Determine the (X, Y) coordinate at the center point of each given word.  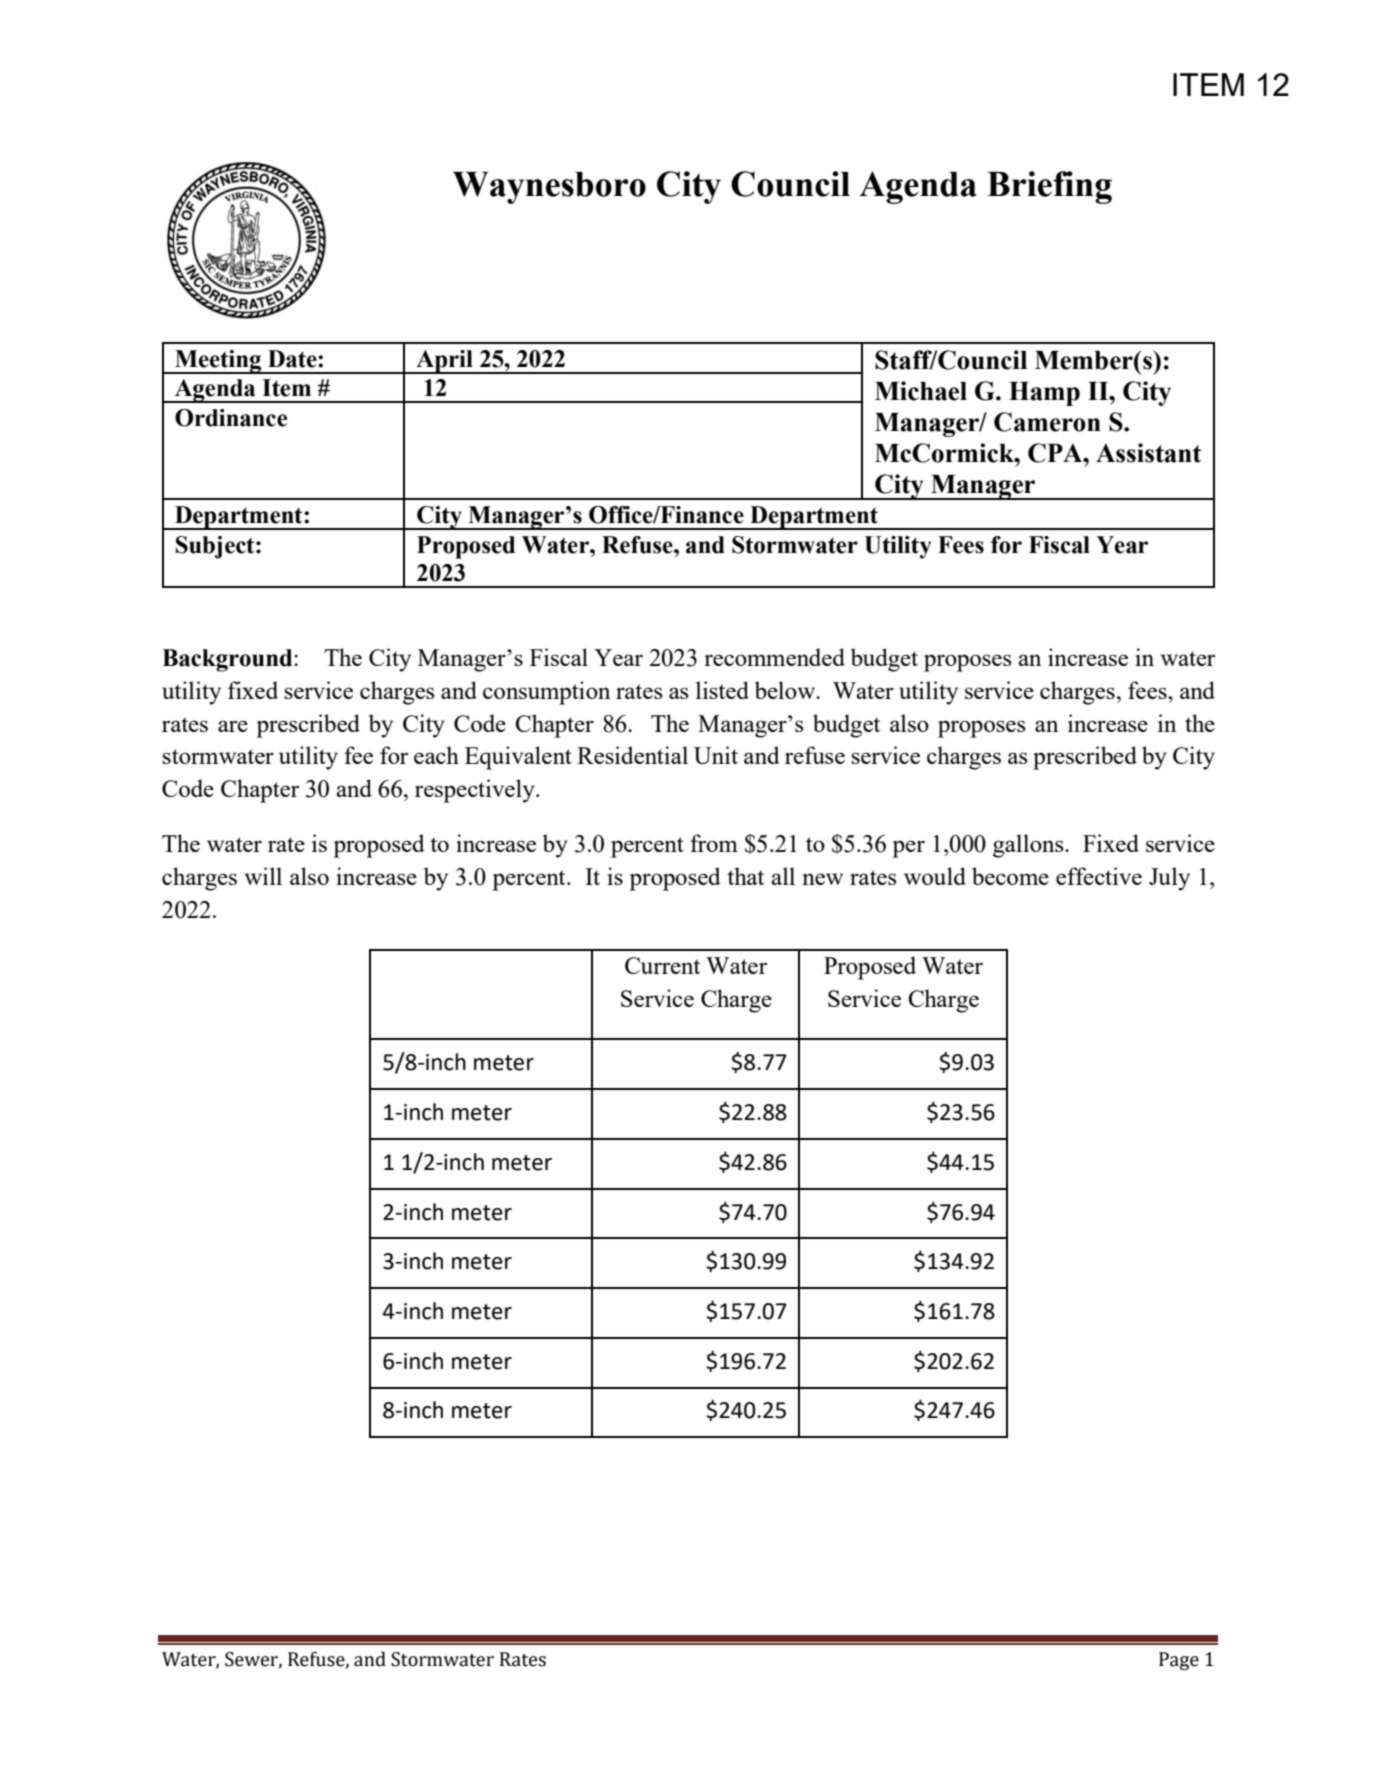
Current (662, 965)
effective (1099, 876)
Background (228, 660)
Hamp (1044, 394)
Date (293, 359)
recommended (774, 657)
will (263, 876)
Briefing (1049, 187)
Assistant (1149, 453)
